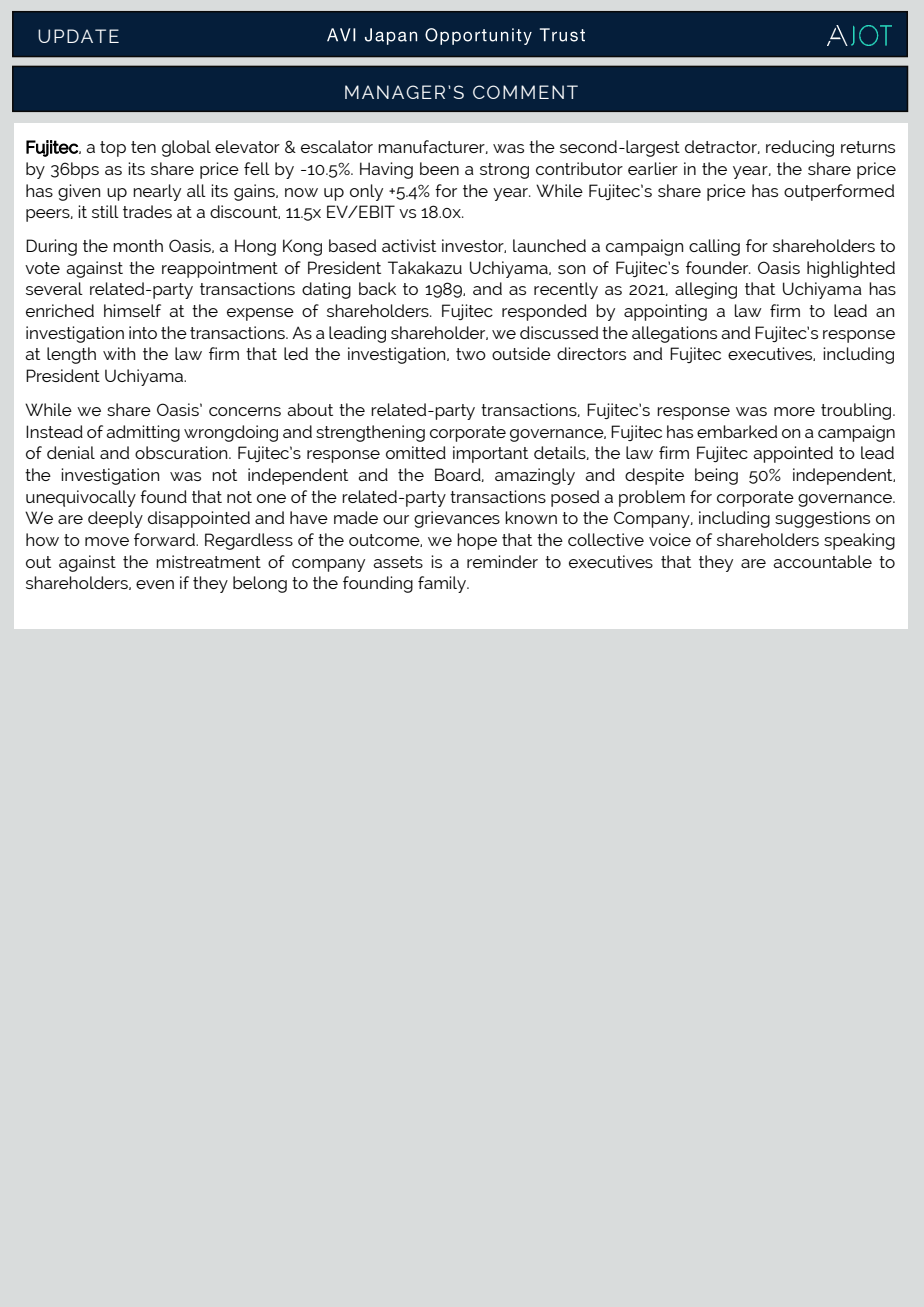 The height and width of the document is (1307, 924). I want to click on trades, so click(147, 211).
